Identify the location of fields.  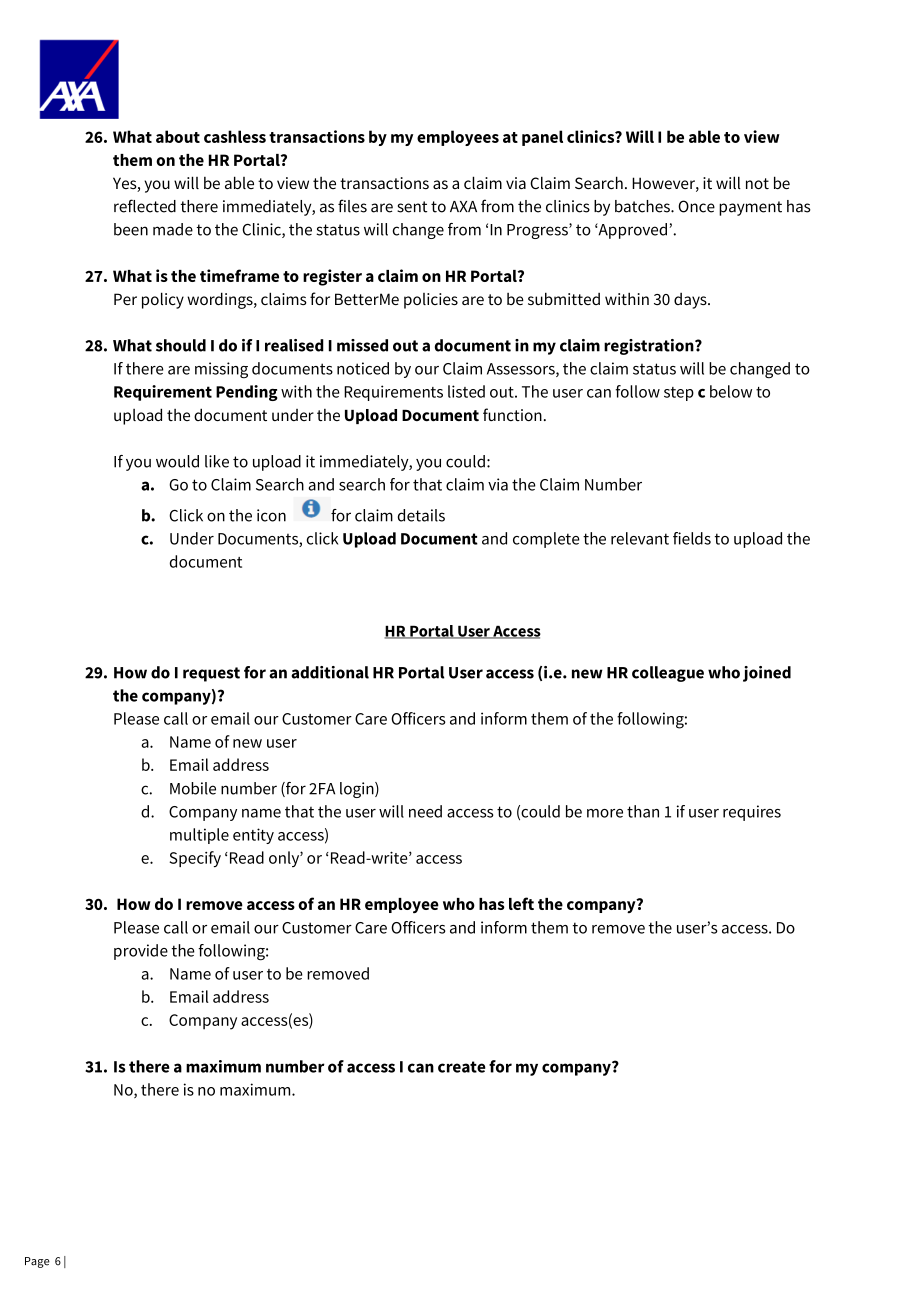
(692, 538).
